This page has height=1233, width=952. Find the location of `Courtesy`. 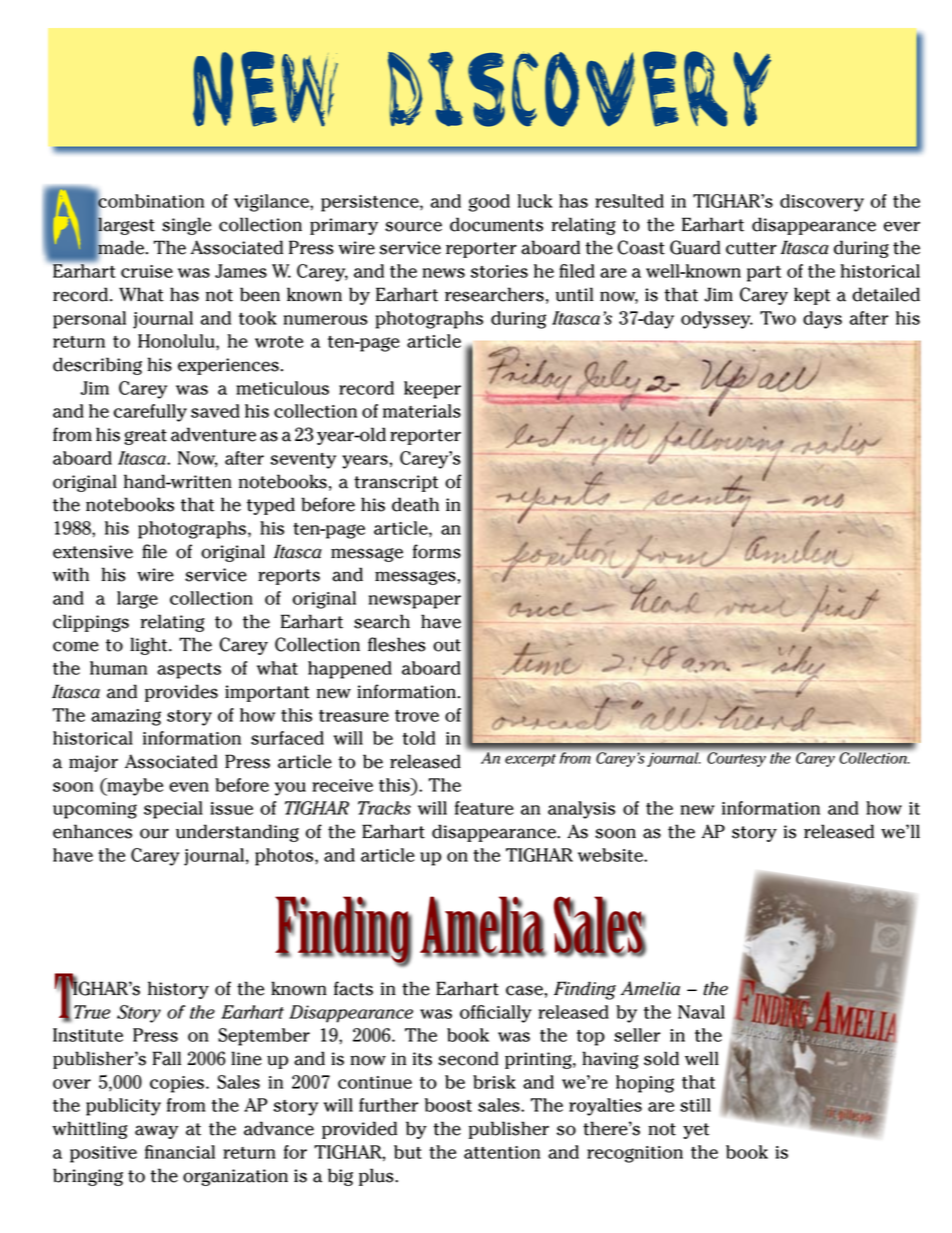

Courtesy is located at coordinates (736, 759).
